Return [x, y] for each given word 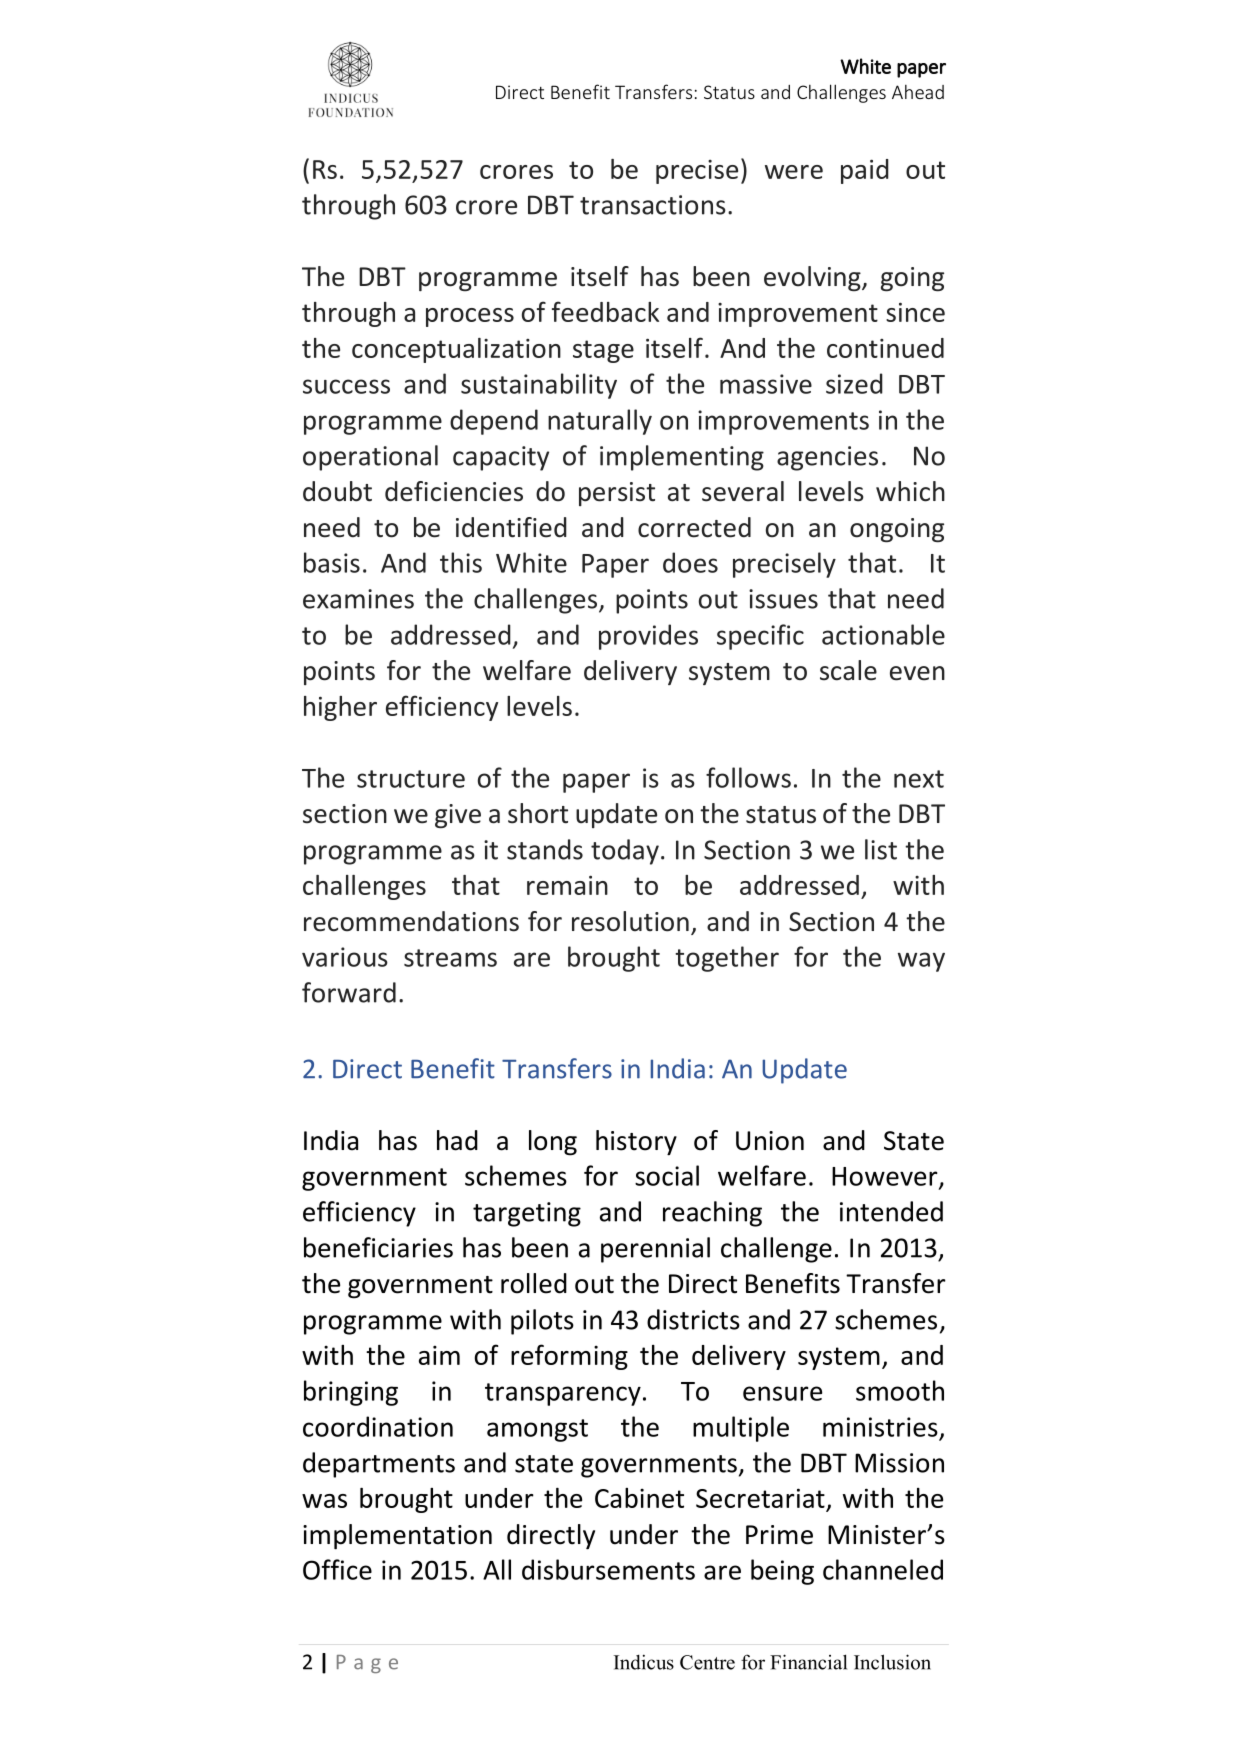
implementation [397, 1537]
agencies [827, 458]
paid [865, 171]
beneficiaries [378, 1247]
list [881, 849]
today [625, 852]
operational [370, 458]
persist [617, 494]
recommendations [411, 921]
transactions [653, 205]
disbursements [608, 1569]
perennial [655, 1250]
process [470, 317]
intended [891, 1211]
